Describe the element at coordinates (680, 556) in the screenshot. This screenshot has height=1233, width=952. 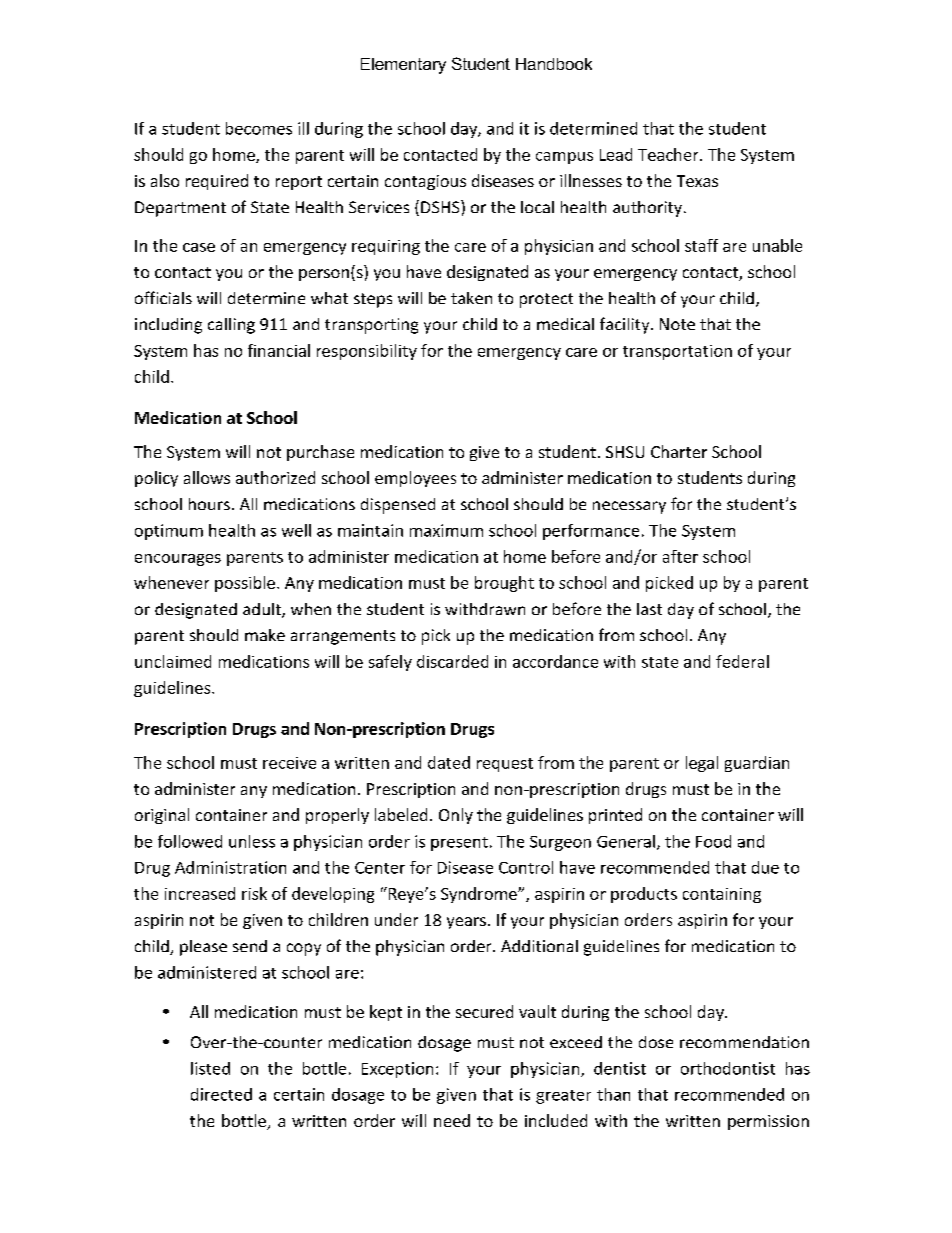
I see `after` at that location.
